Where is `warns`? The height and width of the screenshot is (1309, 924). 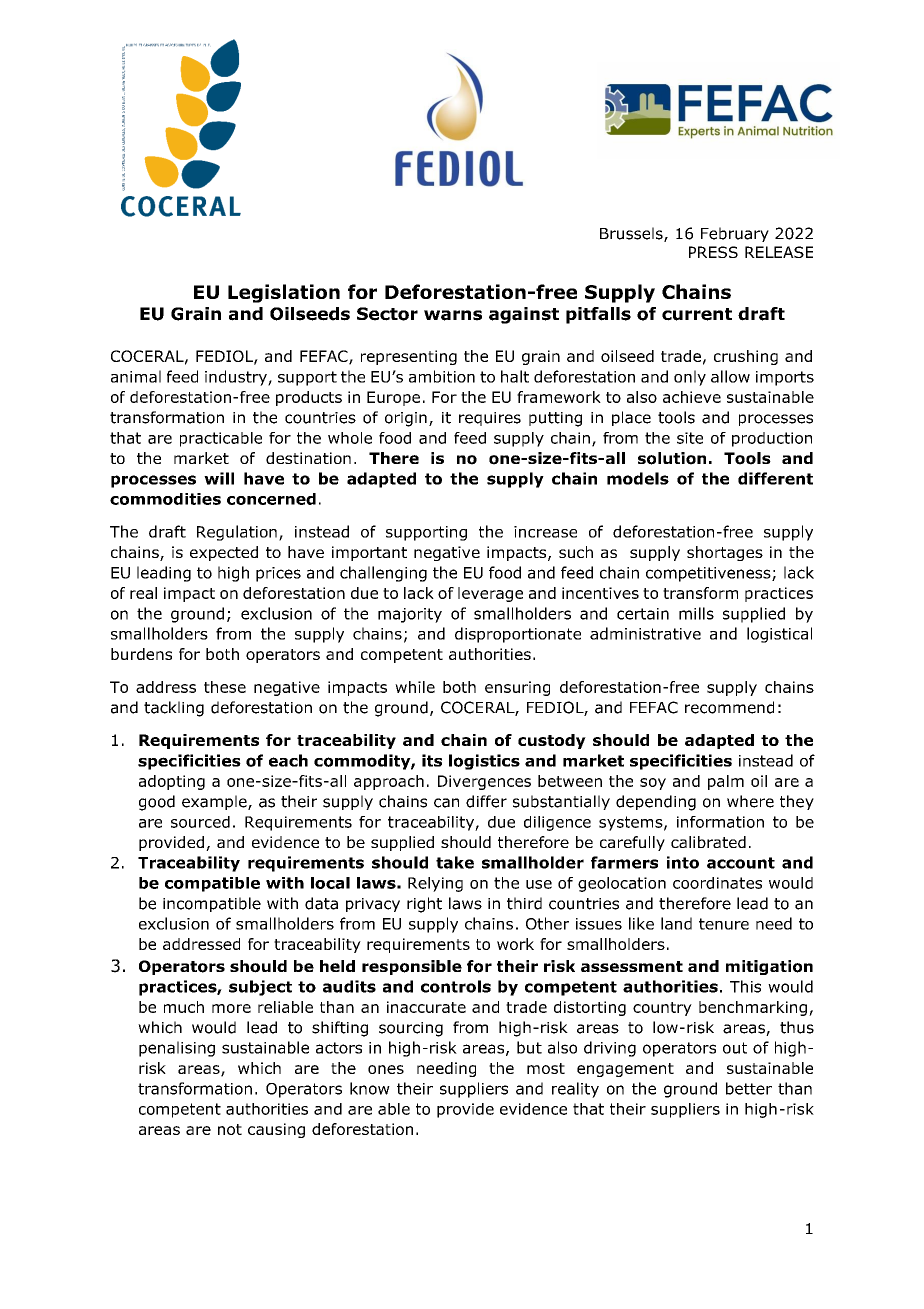
warns is located at coordinates (453, 315).
